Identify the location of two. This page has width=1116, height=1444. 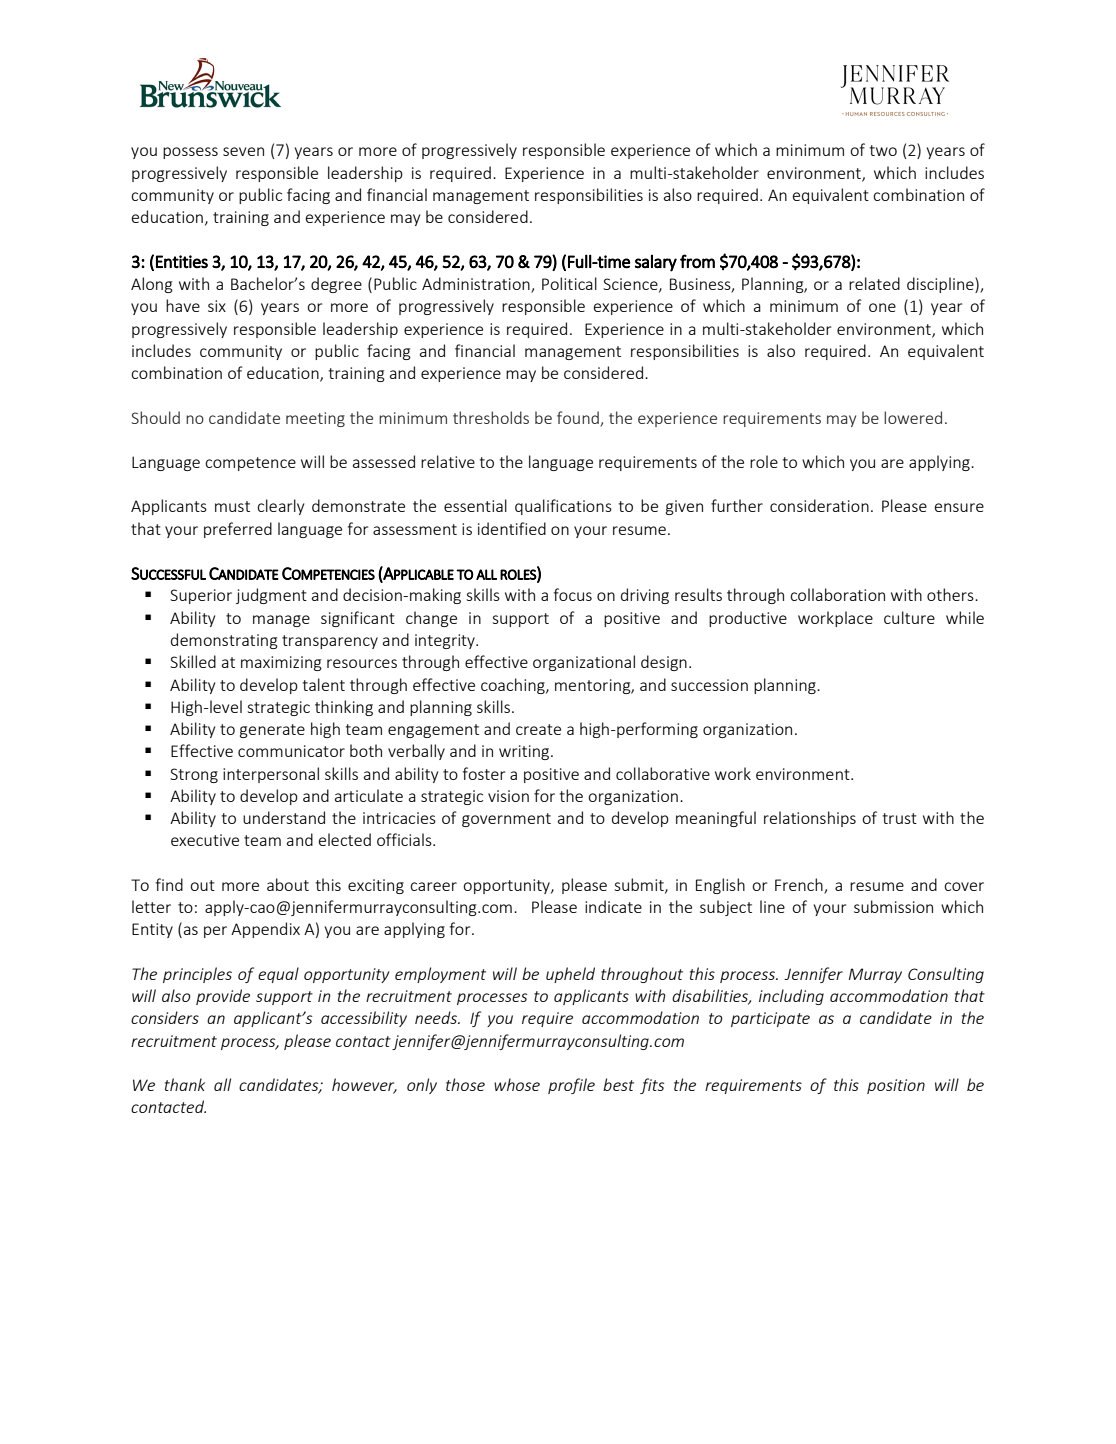
(883, 150).
